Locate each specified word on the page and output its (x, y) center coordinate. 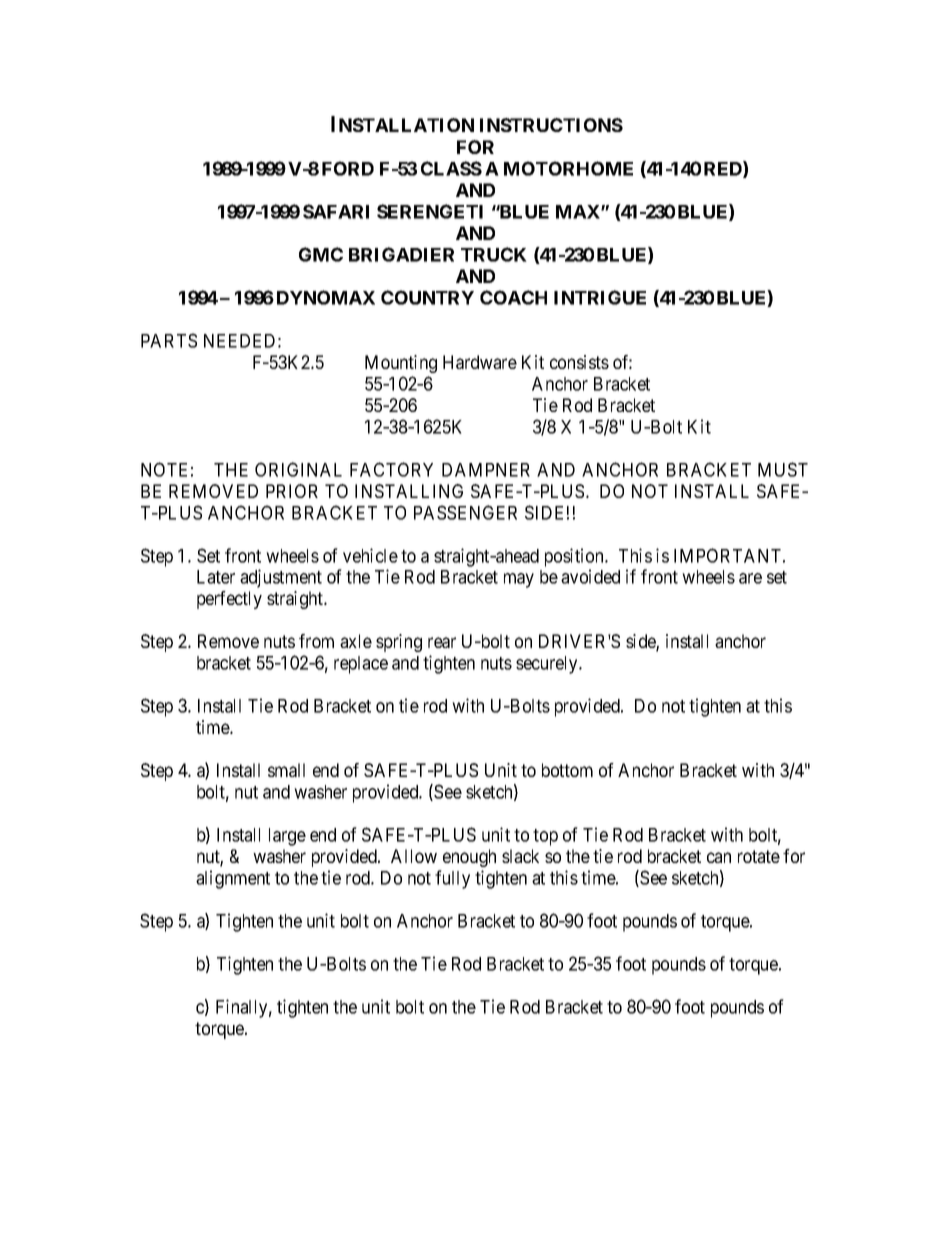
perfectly (229, 600)
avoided (590, 576)
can (719, 857)
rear (442, 642)
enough (469, 858)
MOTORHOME (568, 168)
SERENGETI (430, 211)
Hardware (480, 362)
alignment (233, 879)
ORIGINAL (298, 469)
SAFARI (336, 211)
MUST (783, 469)
